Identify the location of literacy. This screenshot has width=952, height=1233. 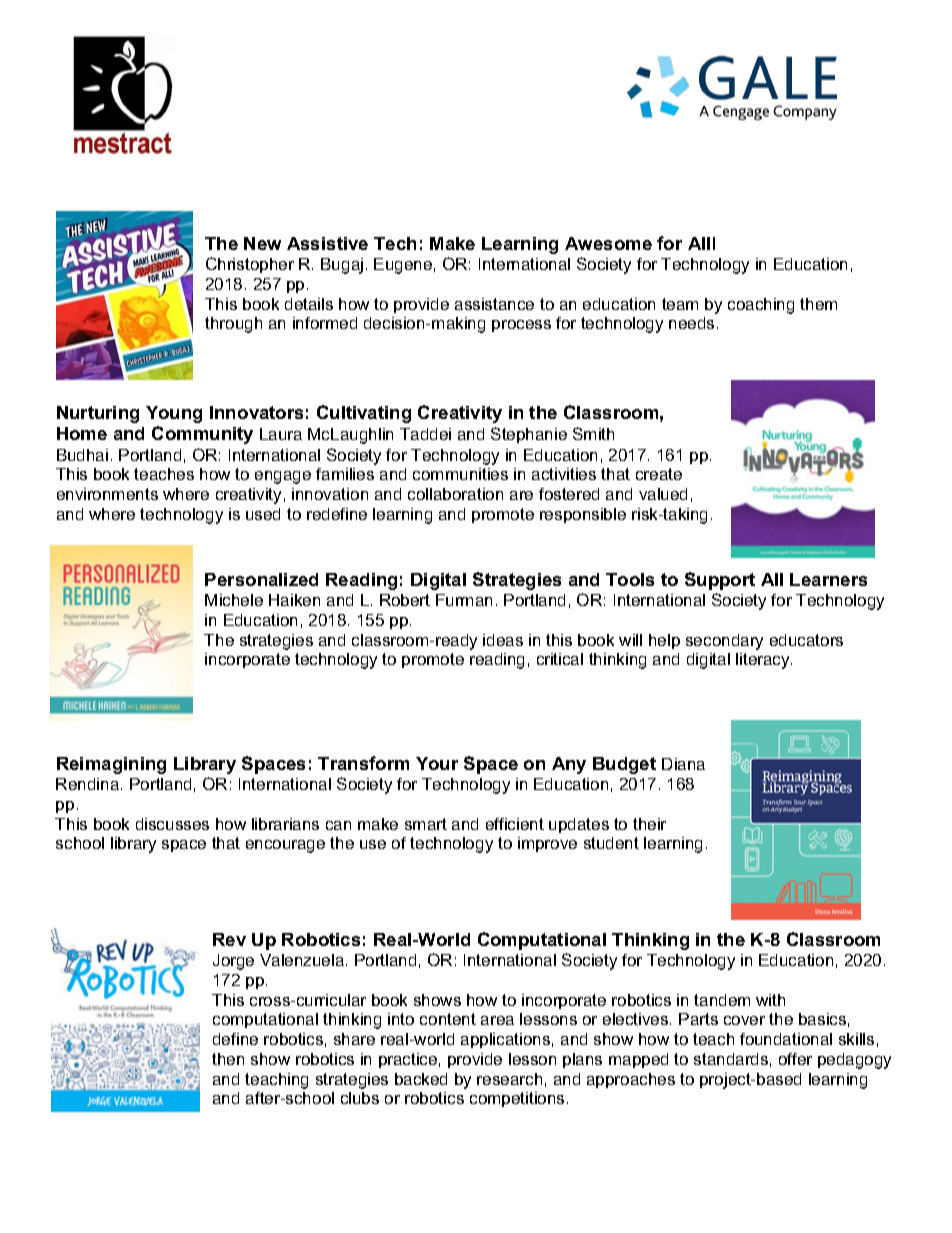
(764, 661).
